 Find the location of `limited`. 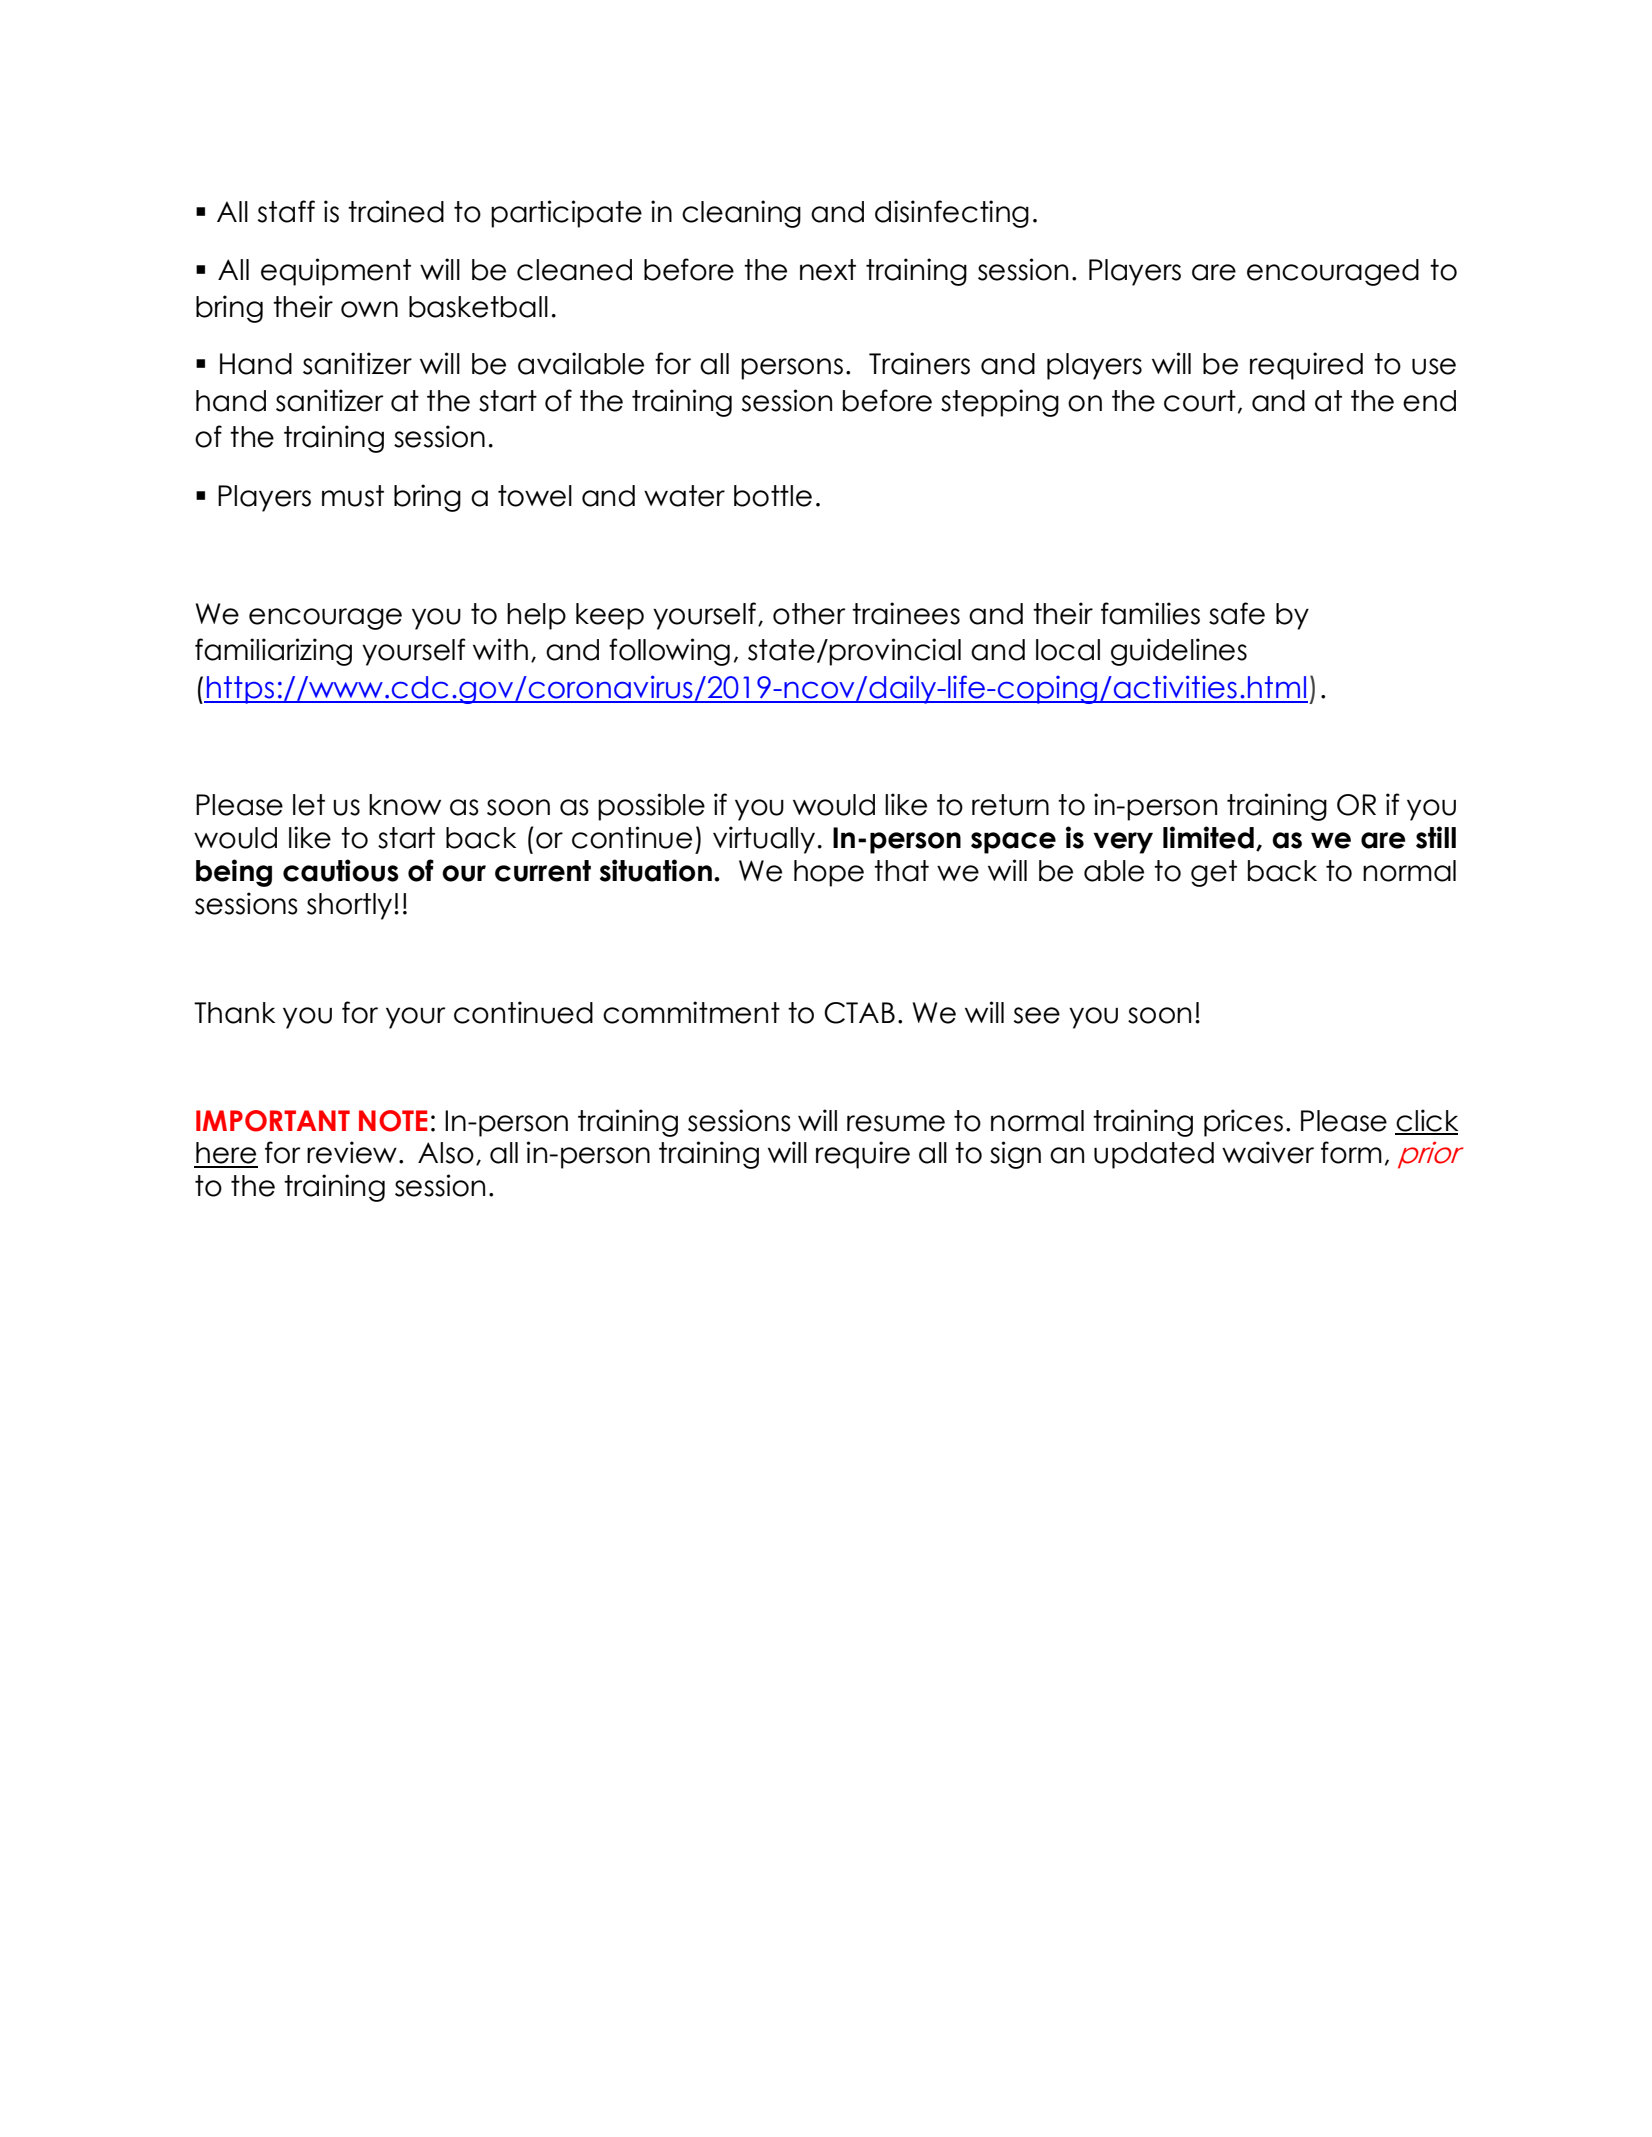

limited is located at coordinates (1208, 837).
